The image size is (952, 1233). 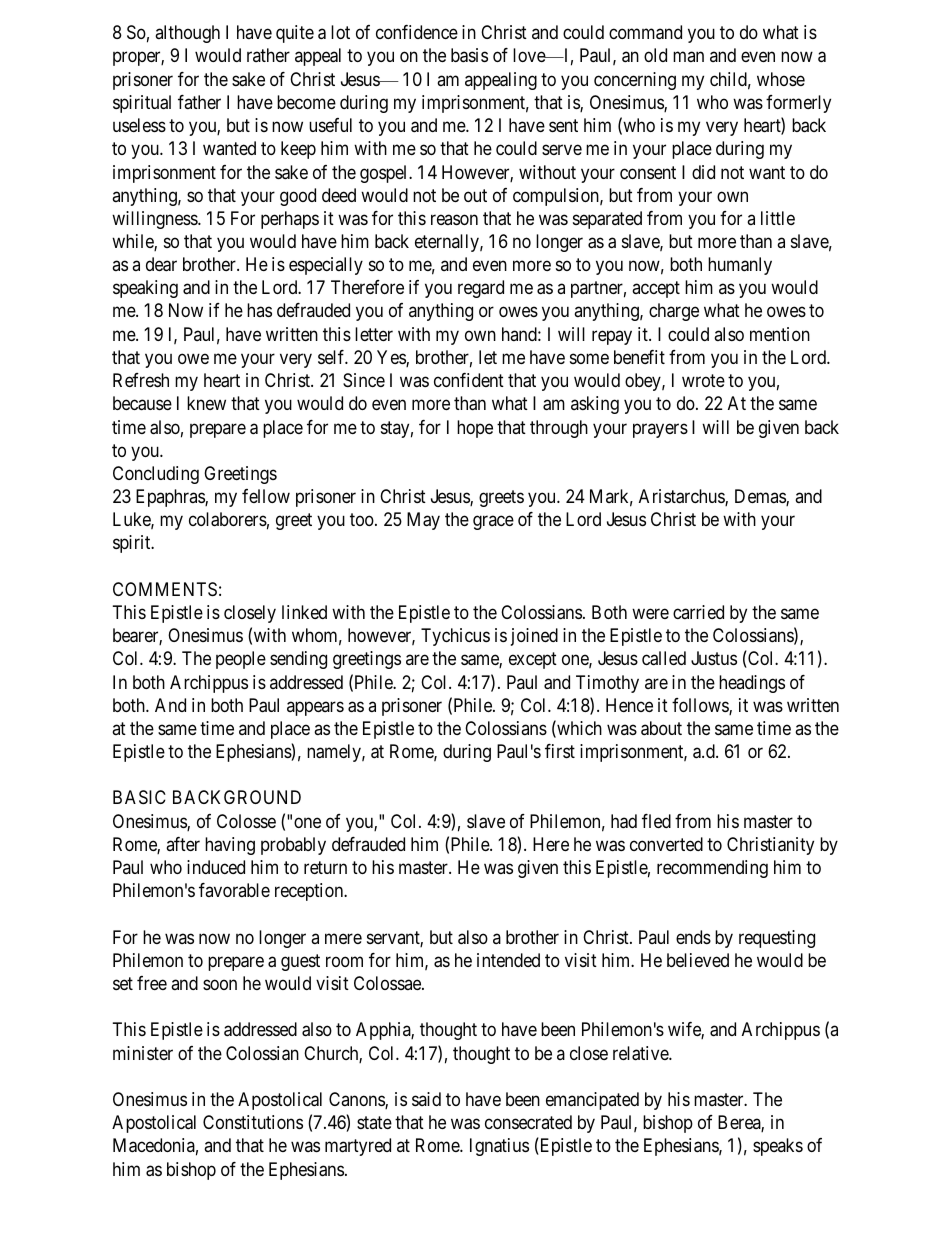 I want to click on return, so click(x=325, y=867).
